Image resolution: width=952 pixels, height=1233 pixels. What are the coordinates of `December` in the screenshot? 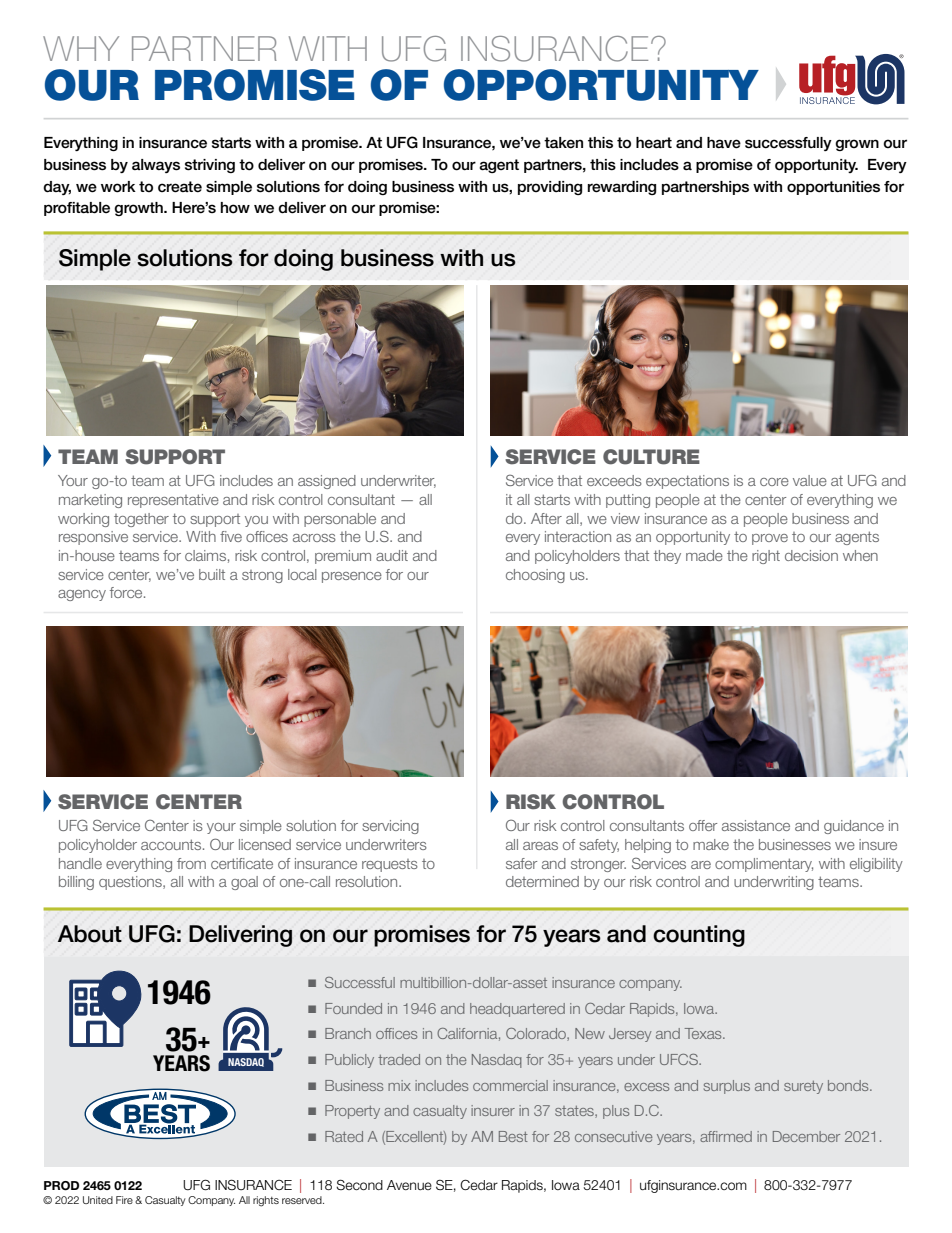 It's located at (806, 1136).
